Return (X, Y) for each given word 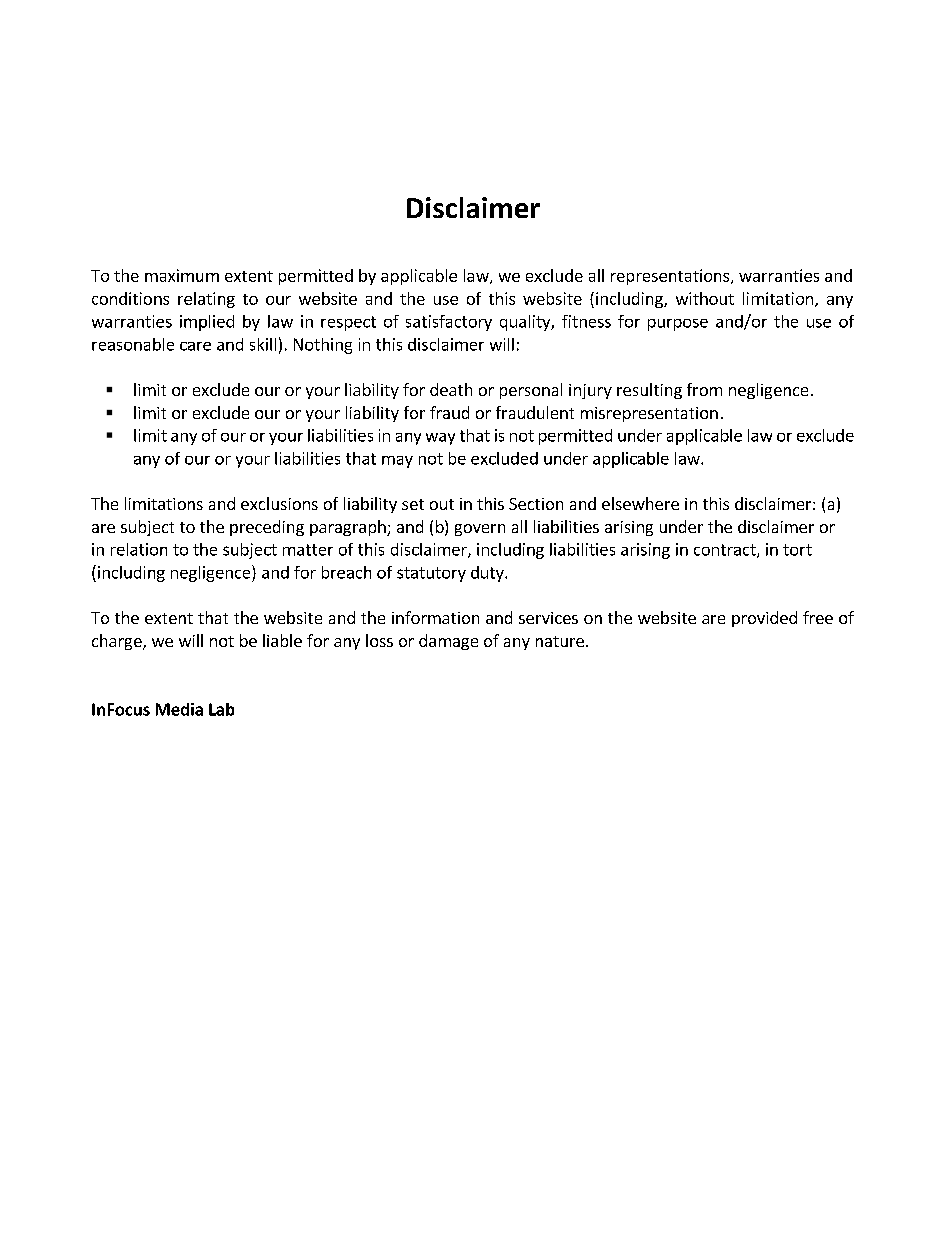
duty (488, 574)
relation (139, 549)
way (440, 439)
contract (726, 551)
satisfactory (449, 323)
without (705, 298)
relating (206, 300)
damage (448, 642)
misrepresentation (649, 414)
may (397, 462)
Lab (221, 709)
